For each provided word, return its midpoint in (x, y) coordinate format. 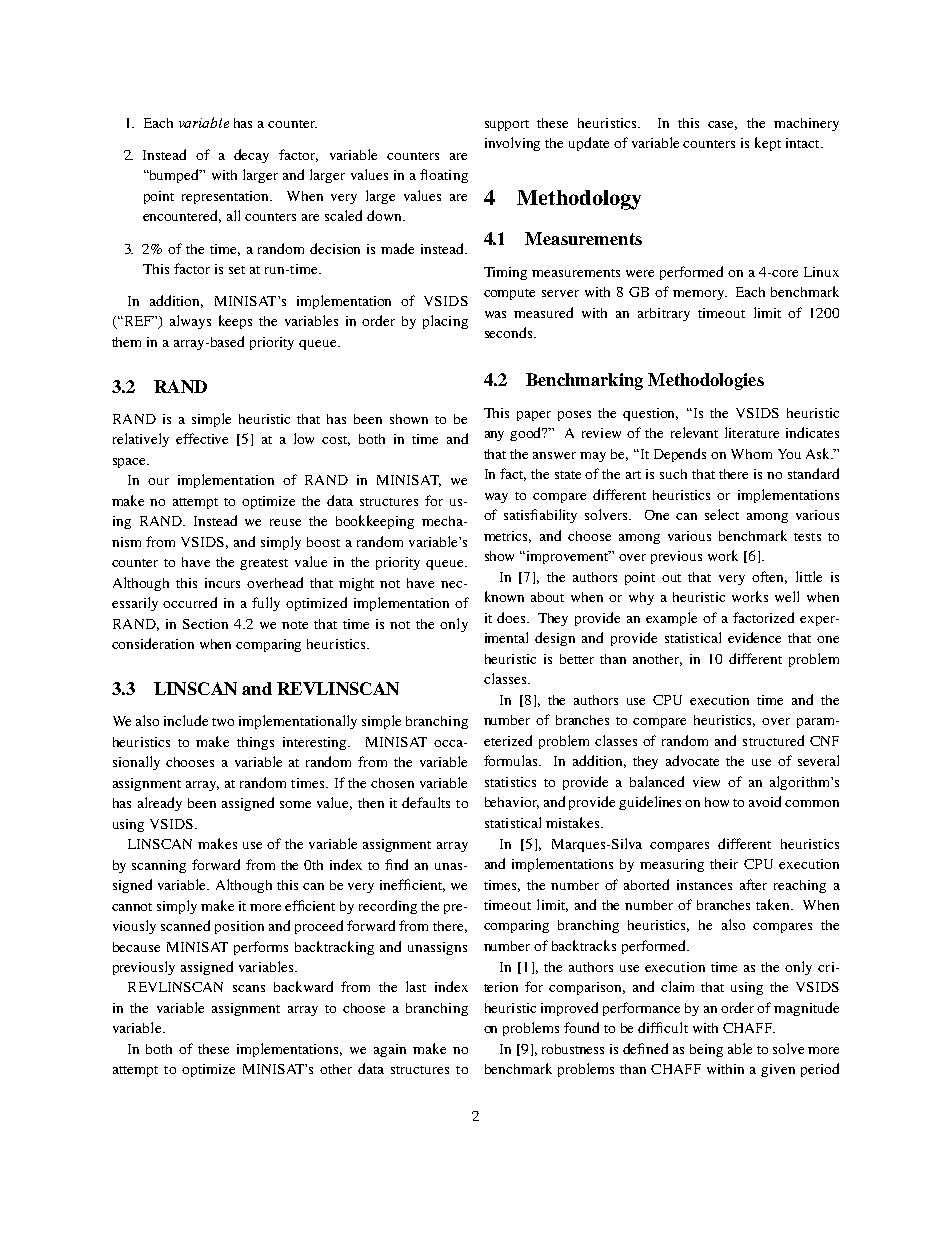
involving (512, 144)
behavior (512, 803)
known (504, 596)
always (190, 322)
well (787, 596)
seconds (510, 332)
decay (251, 156)
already (160, 804)
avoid (765, 801)
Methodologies (706, 381)
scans (249, 988)
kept (768, 144)
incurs (222, 583)
